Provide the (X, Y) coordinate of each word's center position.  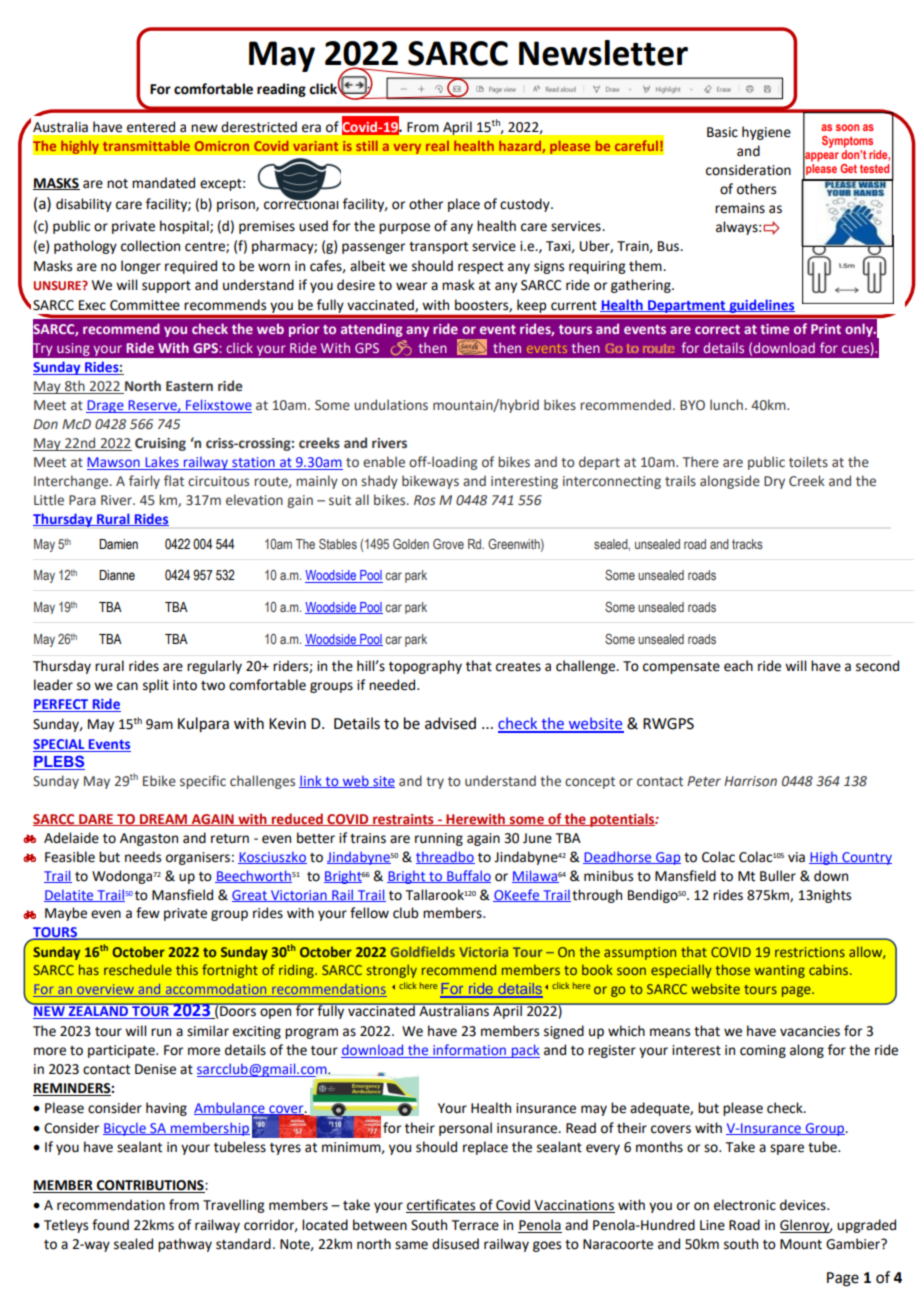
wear (411, 286)
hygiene (766, 133)
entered (151, 127)
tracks (747, 544)
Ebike (159, 781)
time (774, 329)
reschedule (138, 969)
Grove (448, 543)
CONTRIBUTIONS (150, 1186)
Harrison (750, 781)
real (437, 146)
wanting (779, 971)
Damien (118, 544)
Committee (145, 305)
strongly (392, 971)
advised (450, 723)
